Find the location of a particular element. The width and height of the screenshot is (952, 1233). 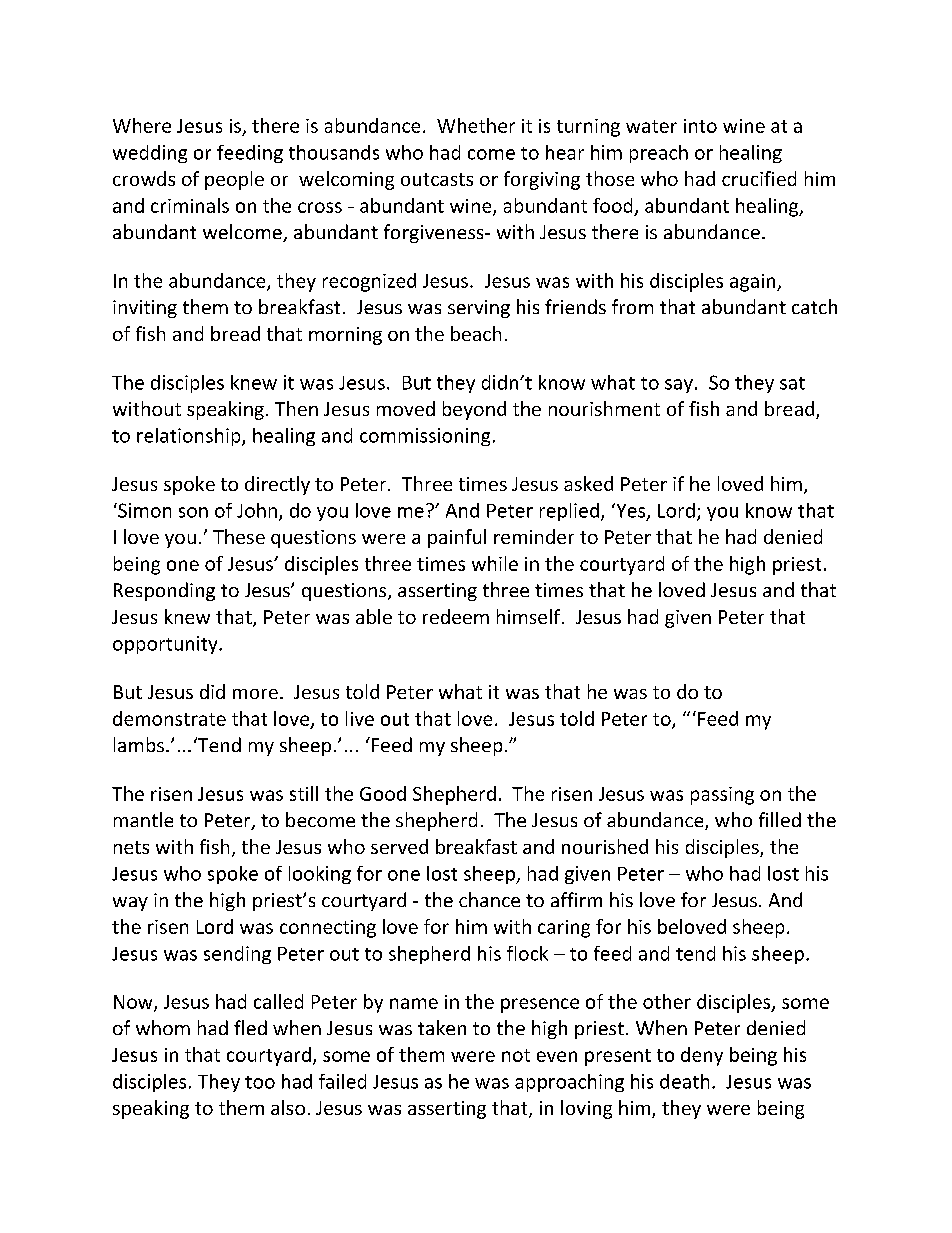

crucified is located at coordinates (759, 178).
